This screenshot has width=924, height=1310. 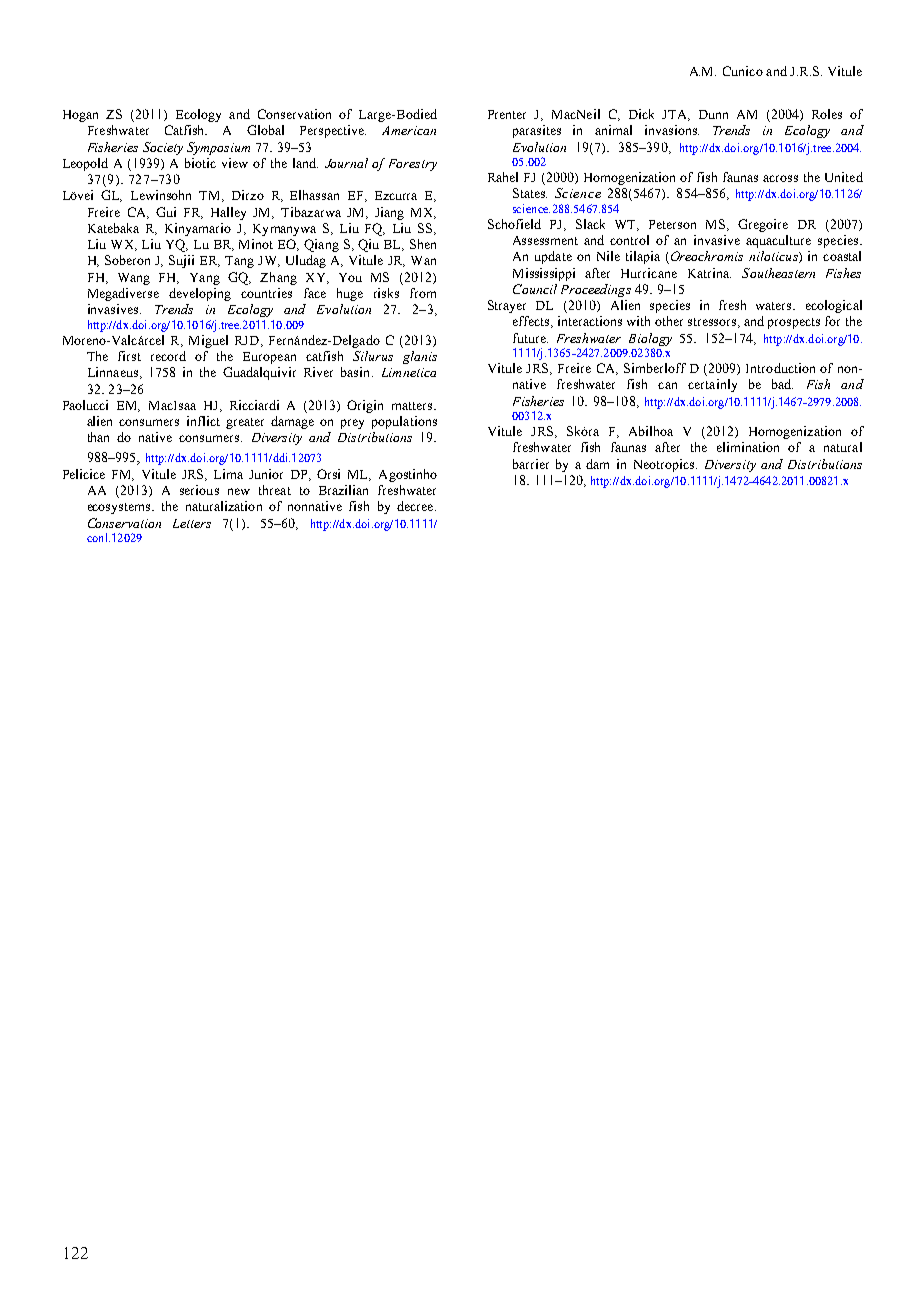 I want to click on Miguel, so click(x=208, y=341).
